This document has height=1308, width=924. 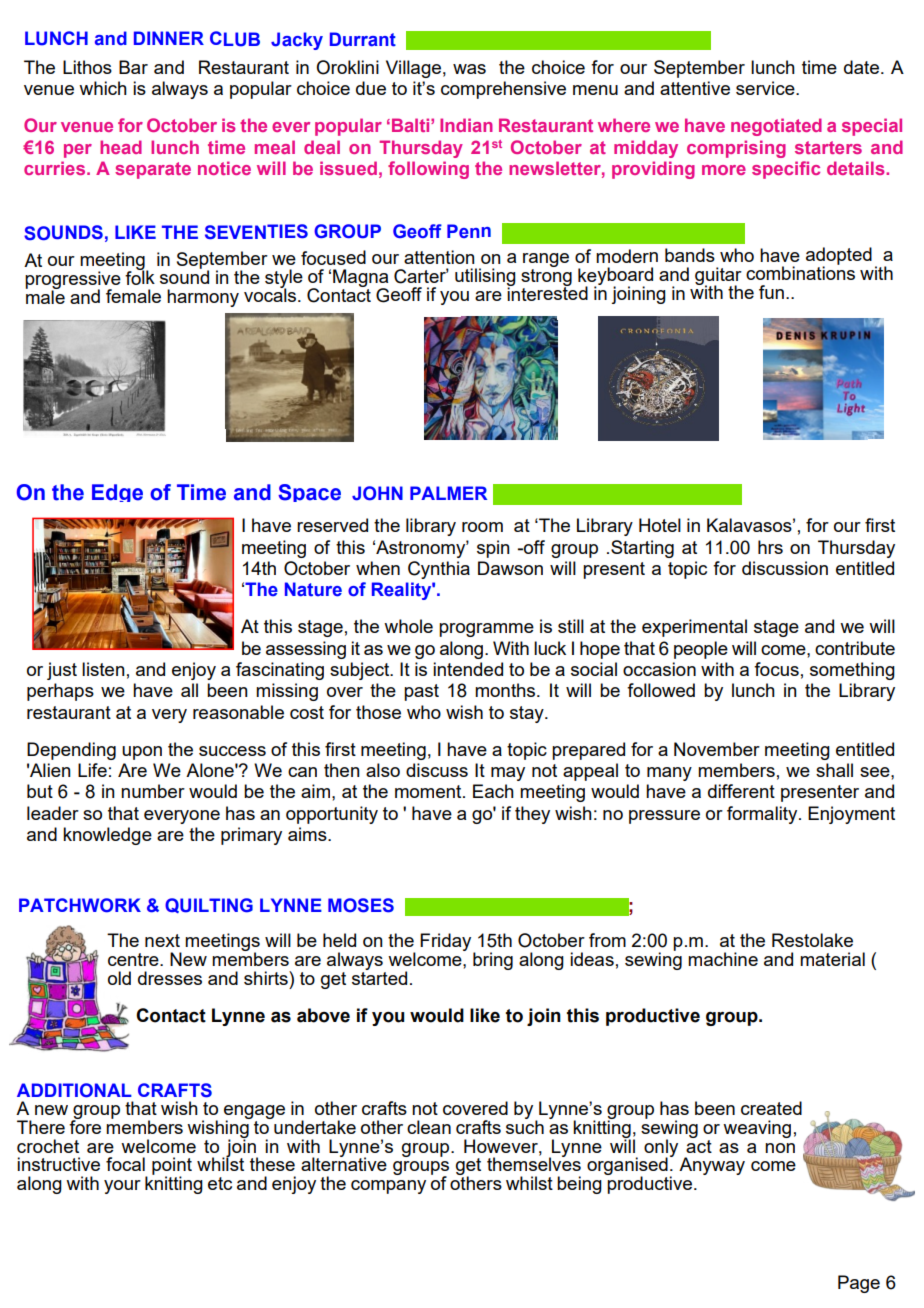 I want to click on harmony, so click(x=203, y=298).
